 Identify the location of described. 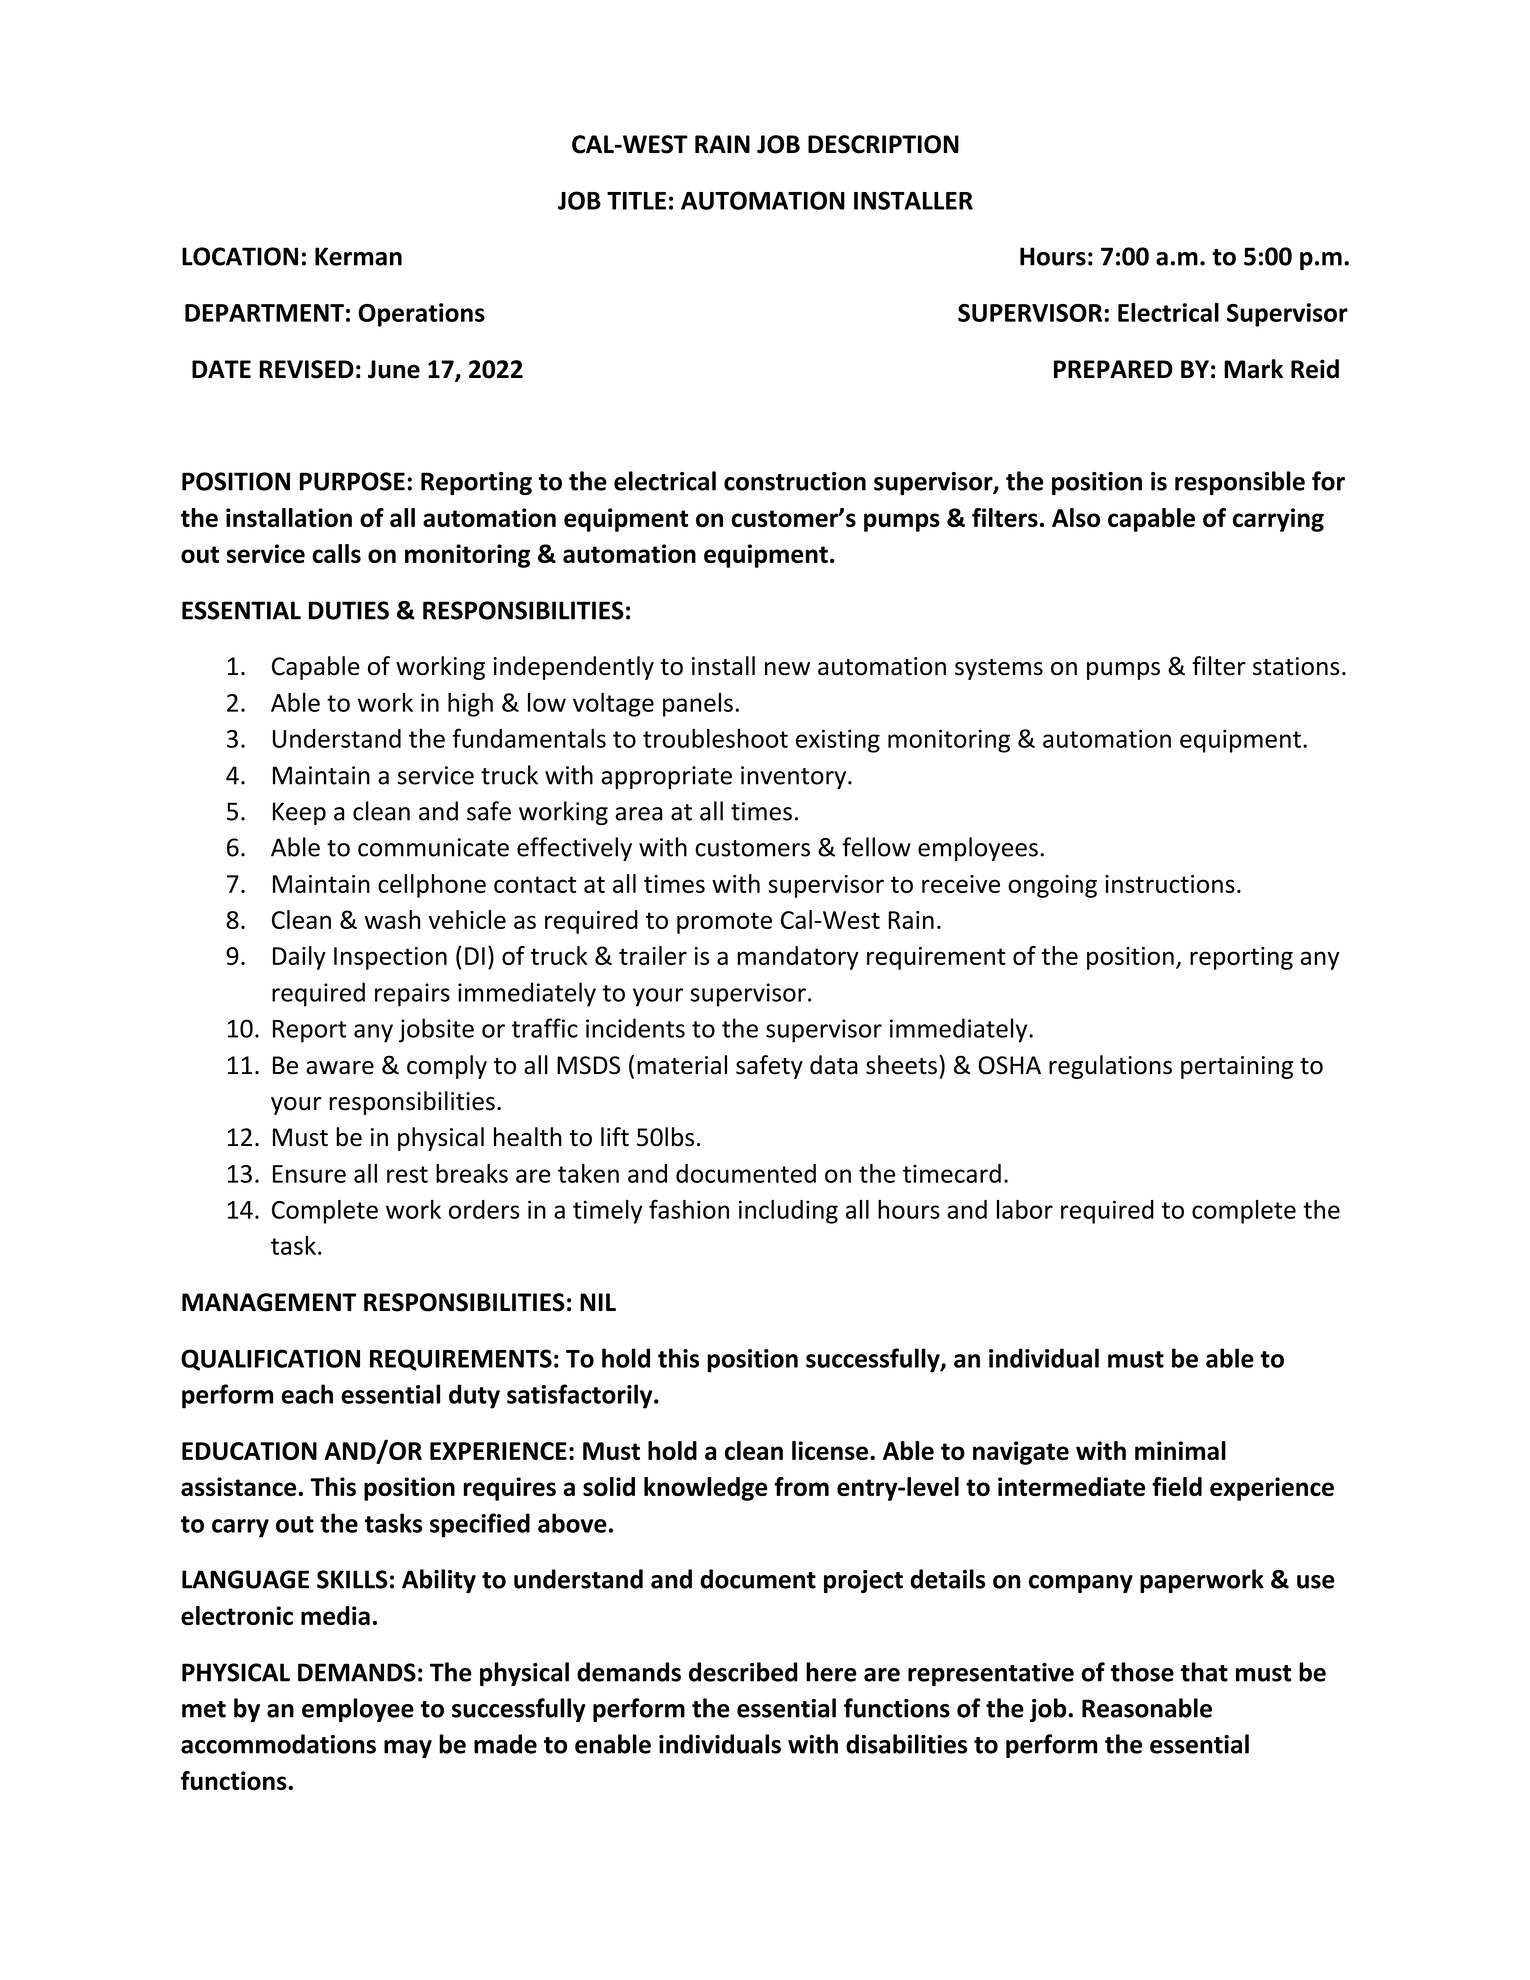
(743, 1672).
